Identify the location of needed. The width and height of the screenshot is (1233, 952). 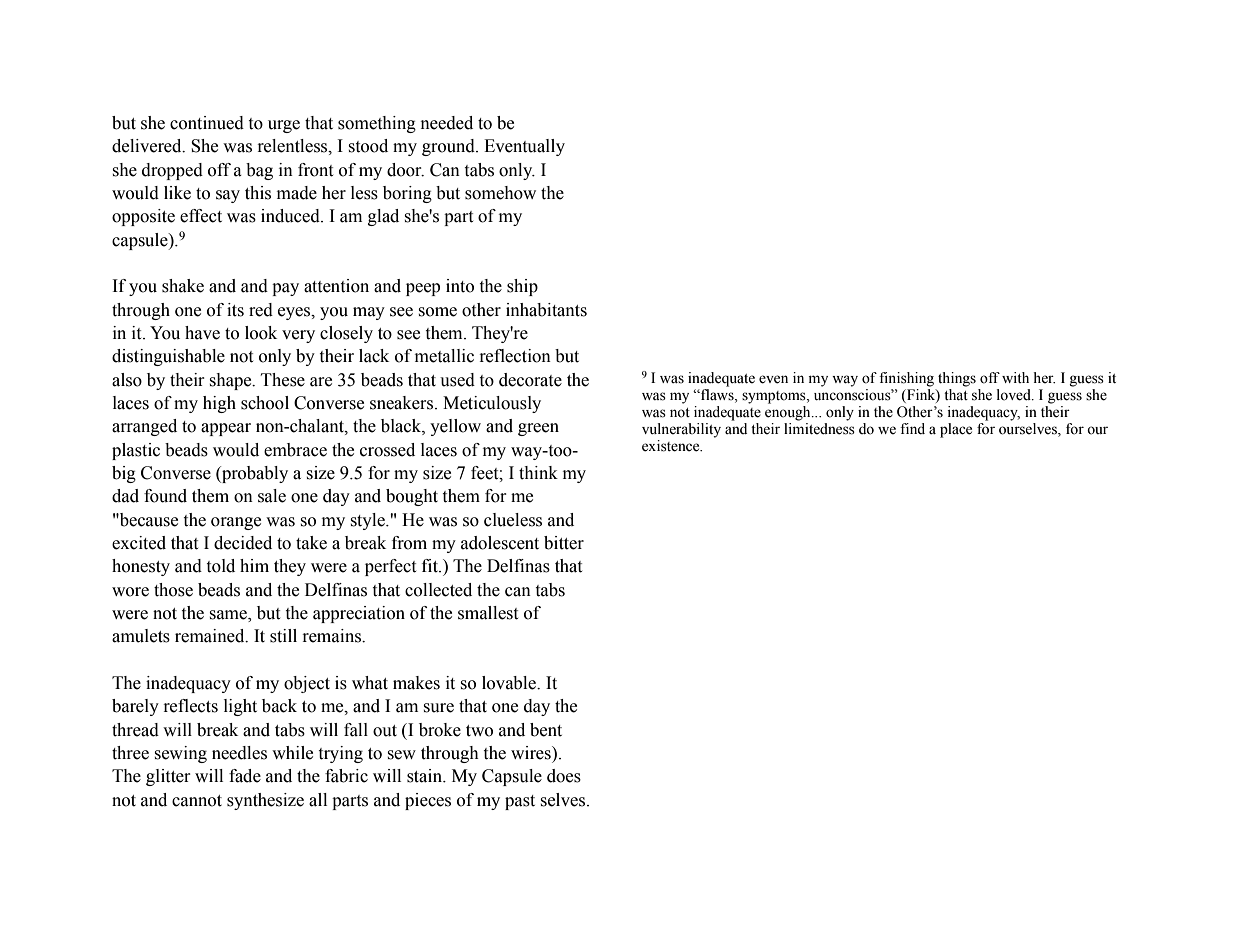
(447, 123).
